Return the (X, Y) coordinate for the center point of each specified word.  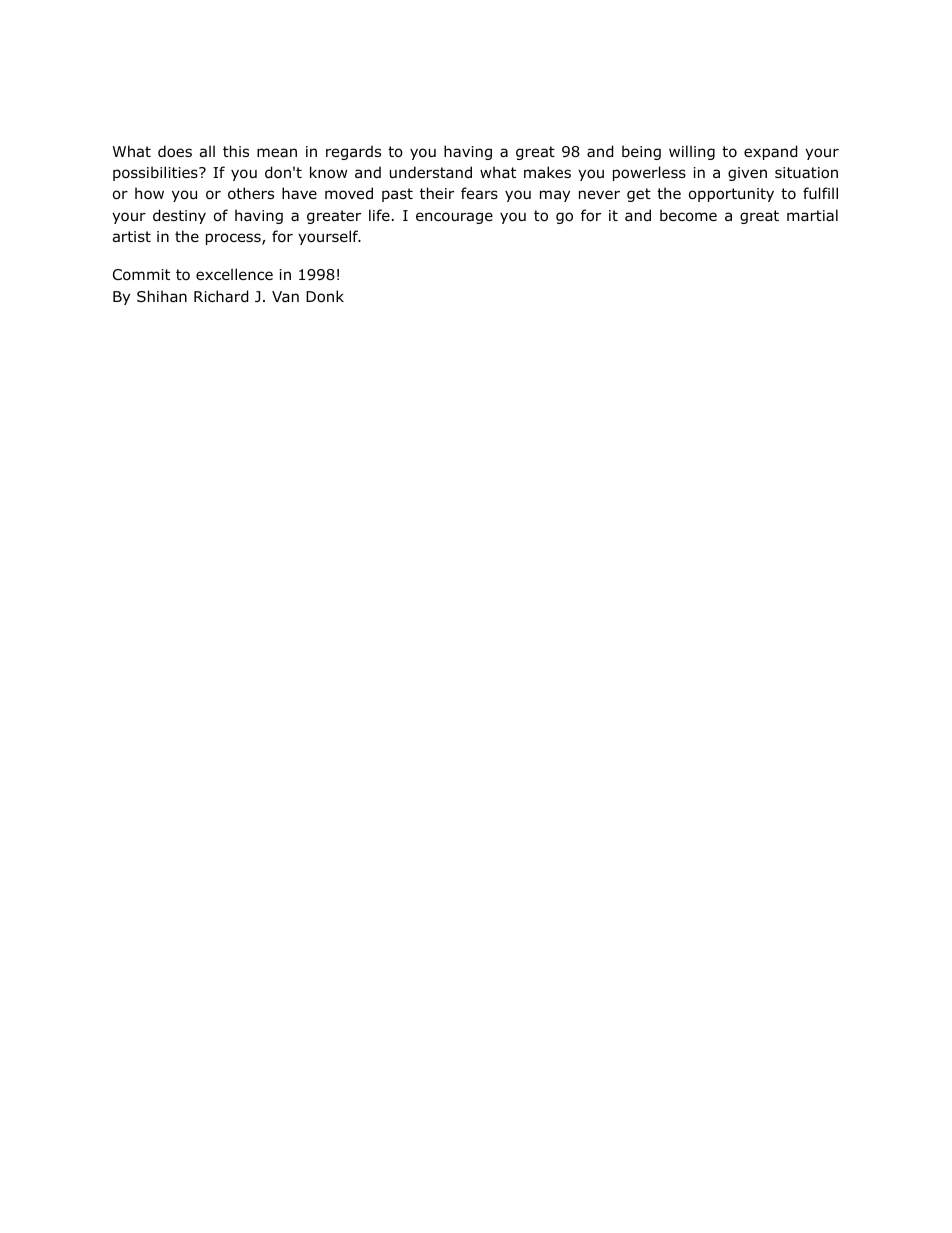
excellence (234, 274)
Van (285, 296)
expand (771, 152)
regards (353, 152)
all (207, 151)
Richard (221, 296)
